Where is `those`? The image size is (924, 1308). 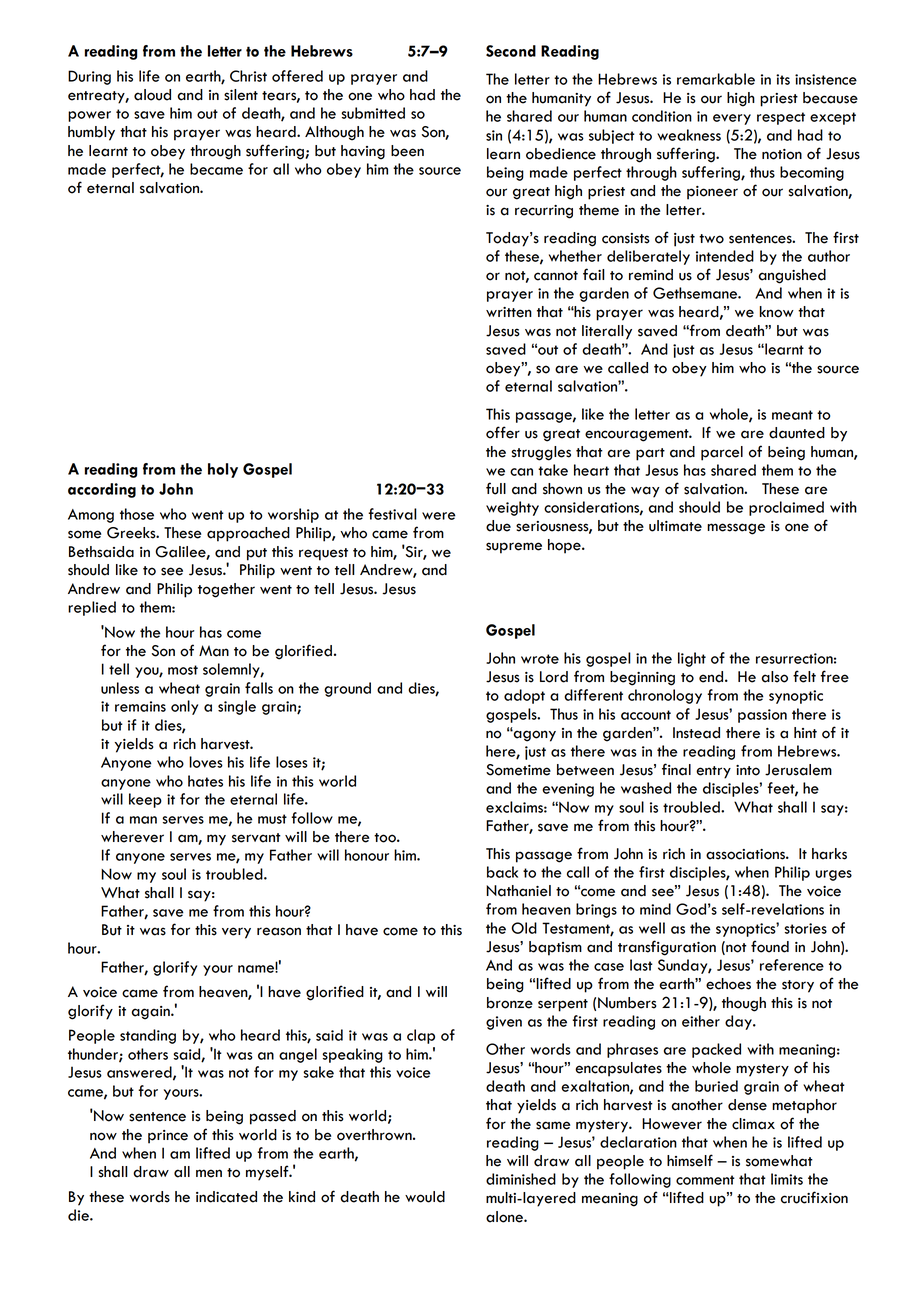
those is located at coordinates (137, 514).
